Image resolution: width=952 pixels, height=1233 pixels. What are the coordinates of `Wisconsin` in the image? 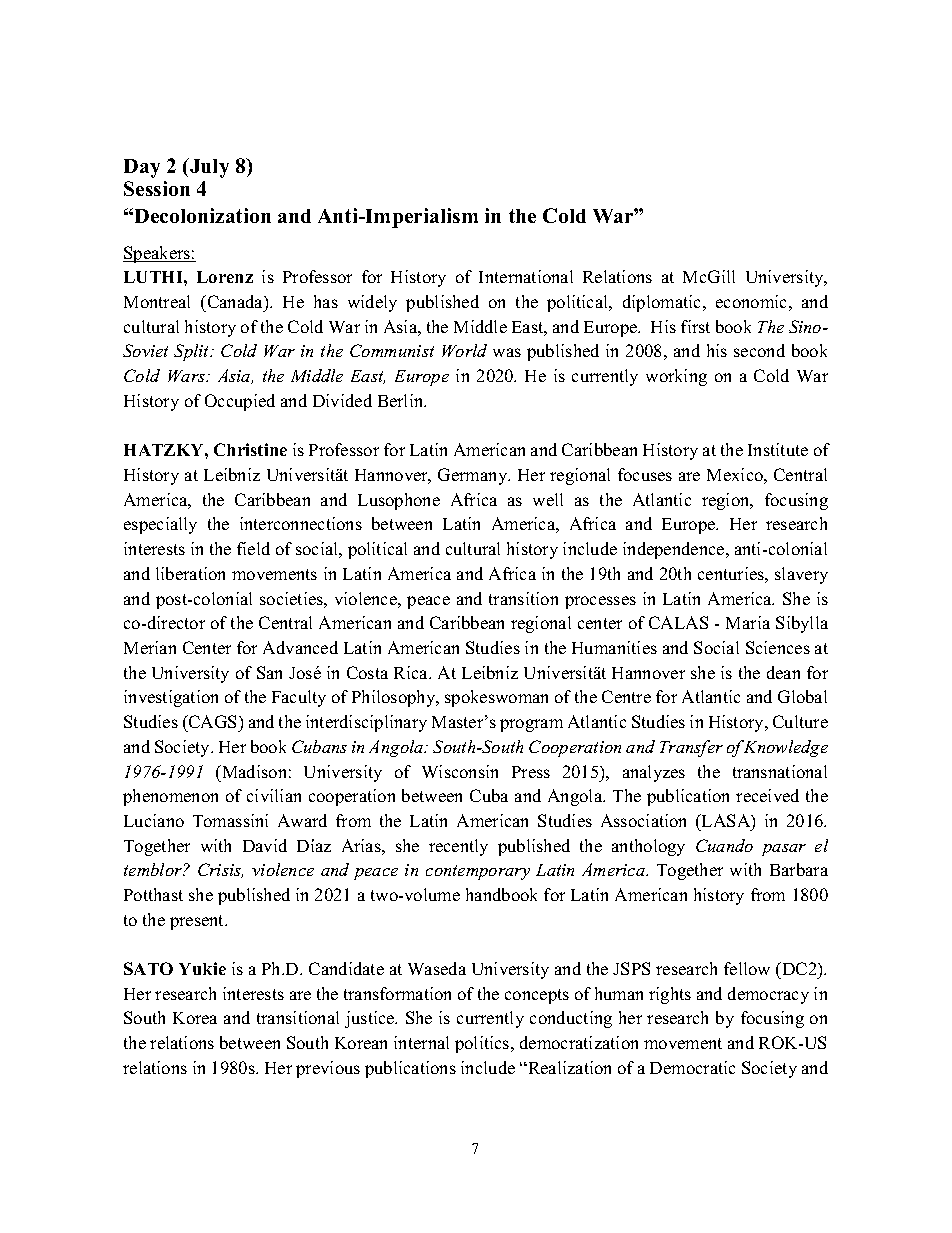 It's located at (460, 771).
